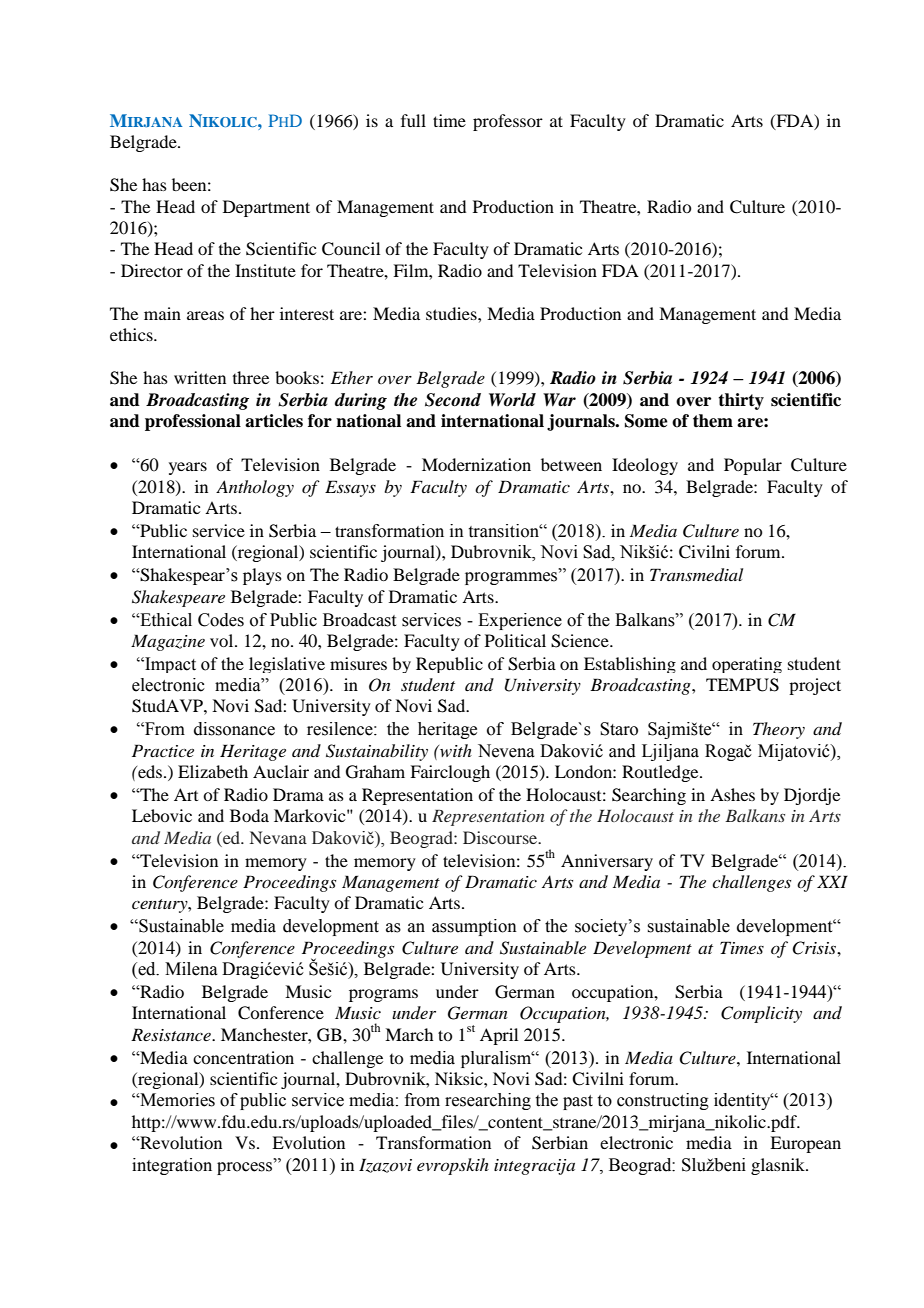  Describe the element at coordinates (474, 927) in the document. I see `assumption` at that location.
